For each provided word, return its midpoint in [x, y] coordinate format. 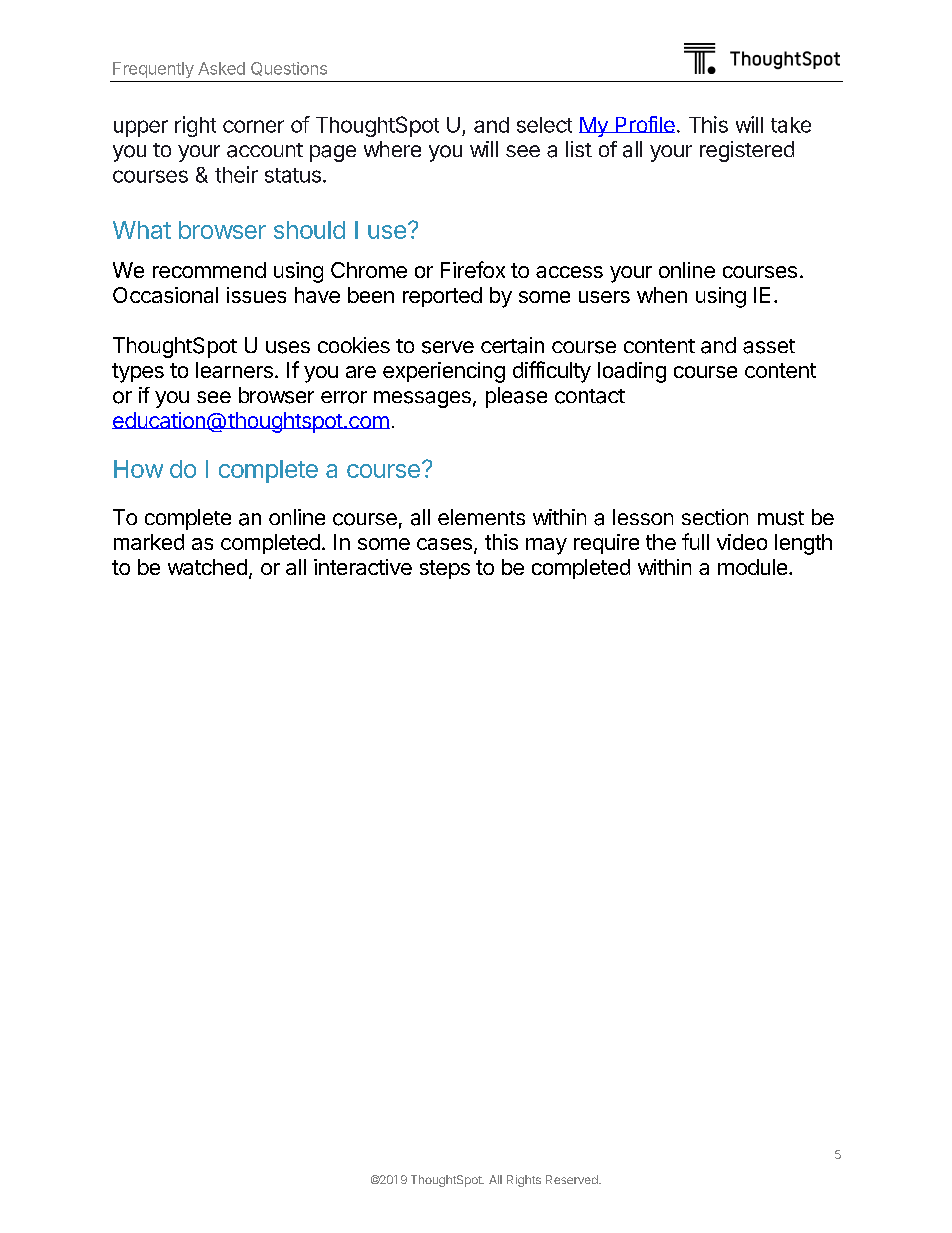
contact [590, 396]
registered [747, 151]
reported [442, 297]
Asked [221, 68]
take [791, 125]
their [236, 174]
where [392, 149]
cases [444, 544]
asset [769, 346]
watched [207, 567]
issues [256, 295]
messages [422, 399]
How [138, 469]
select [544, 125]
